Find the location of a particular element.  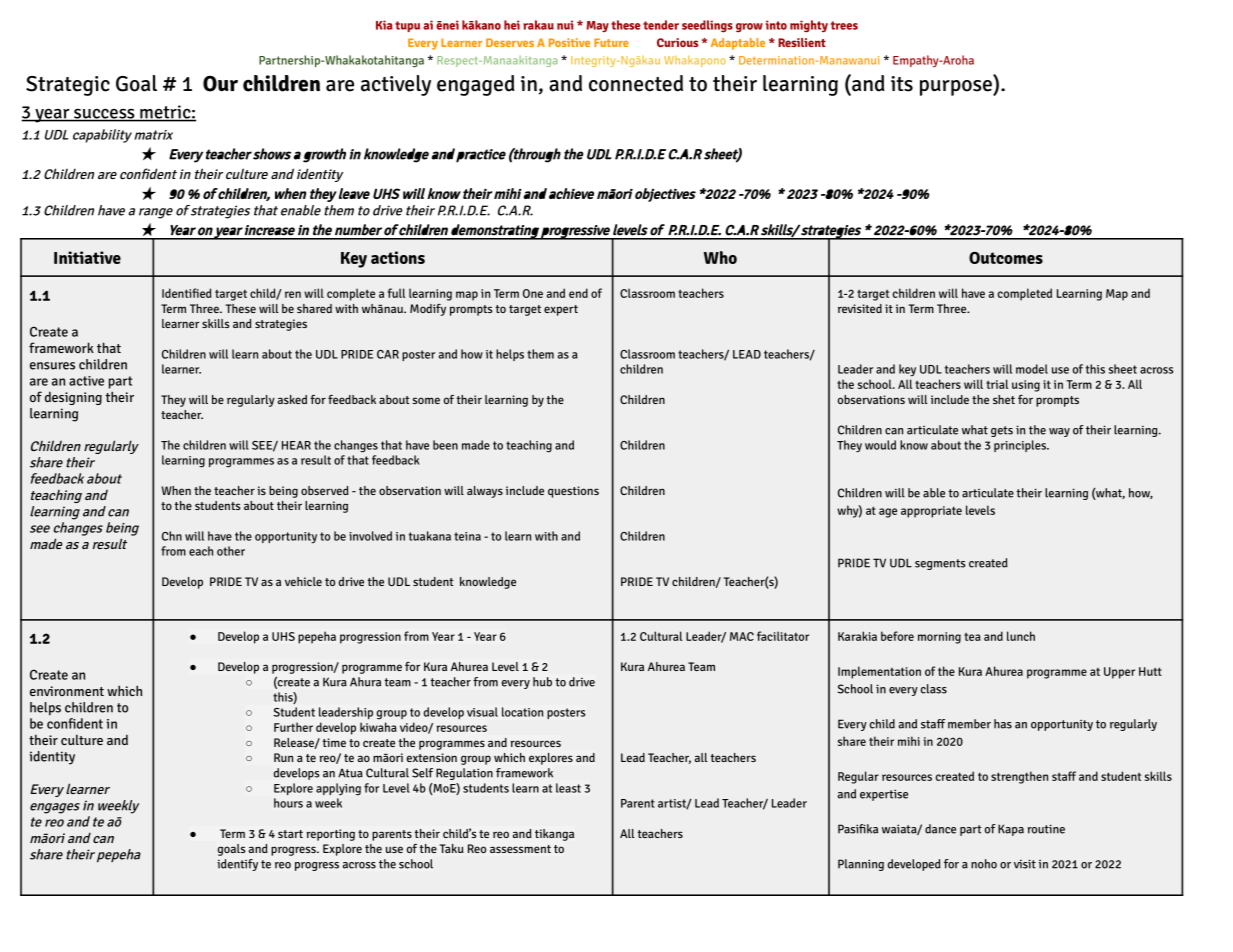

tikanga is located at coordinates (554, 835).
